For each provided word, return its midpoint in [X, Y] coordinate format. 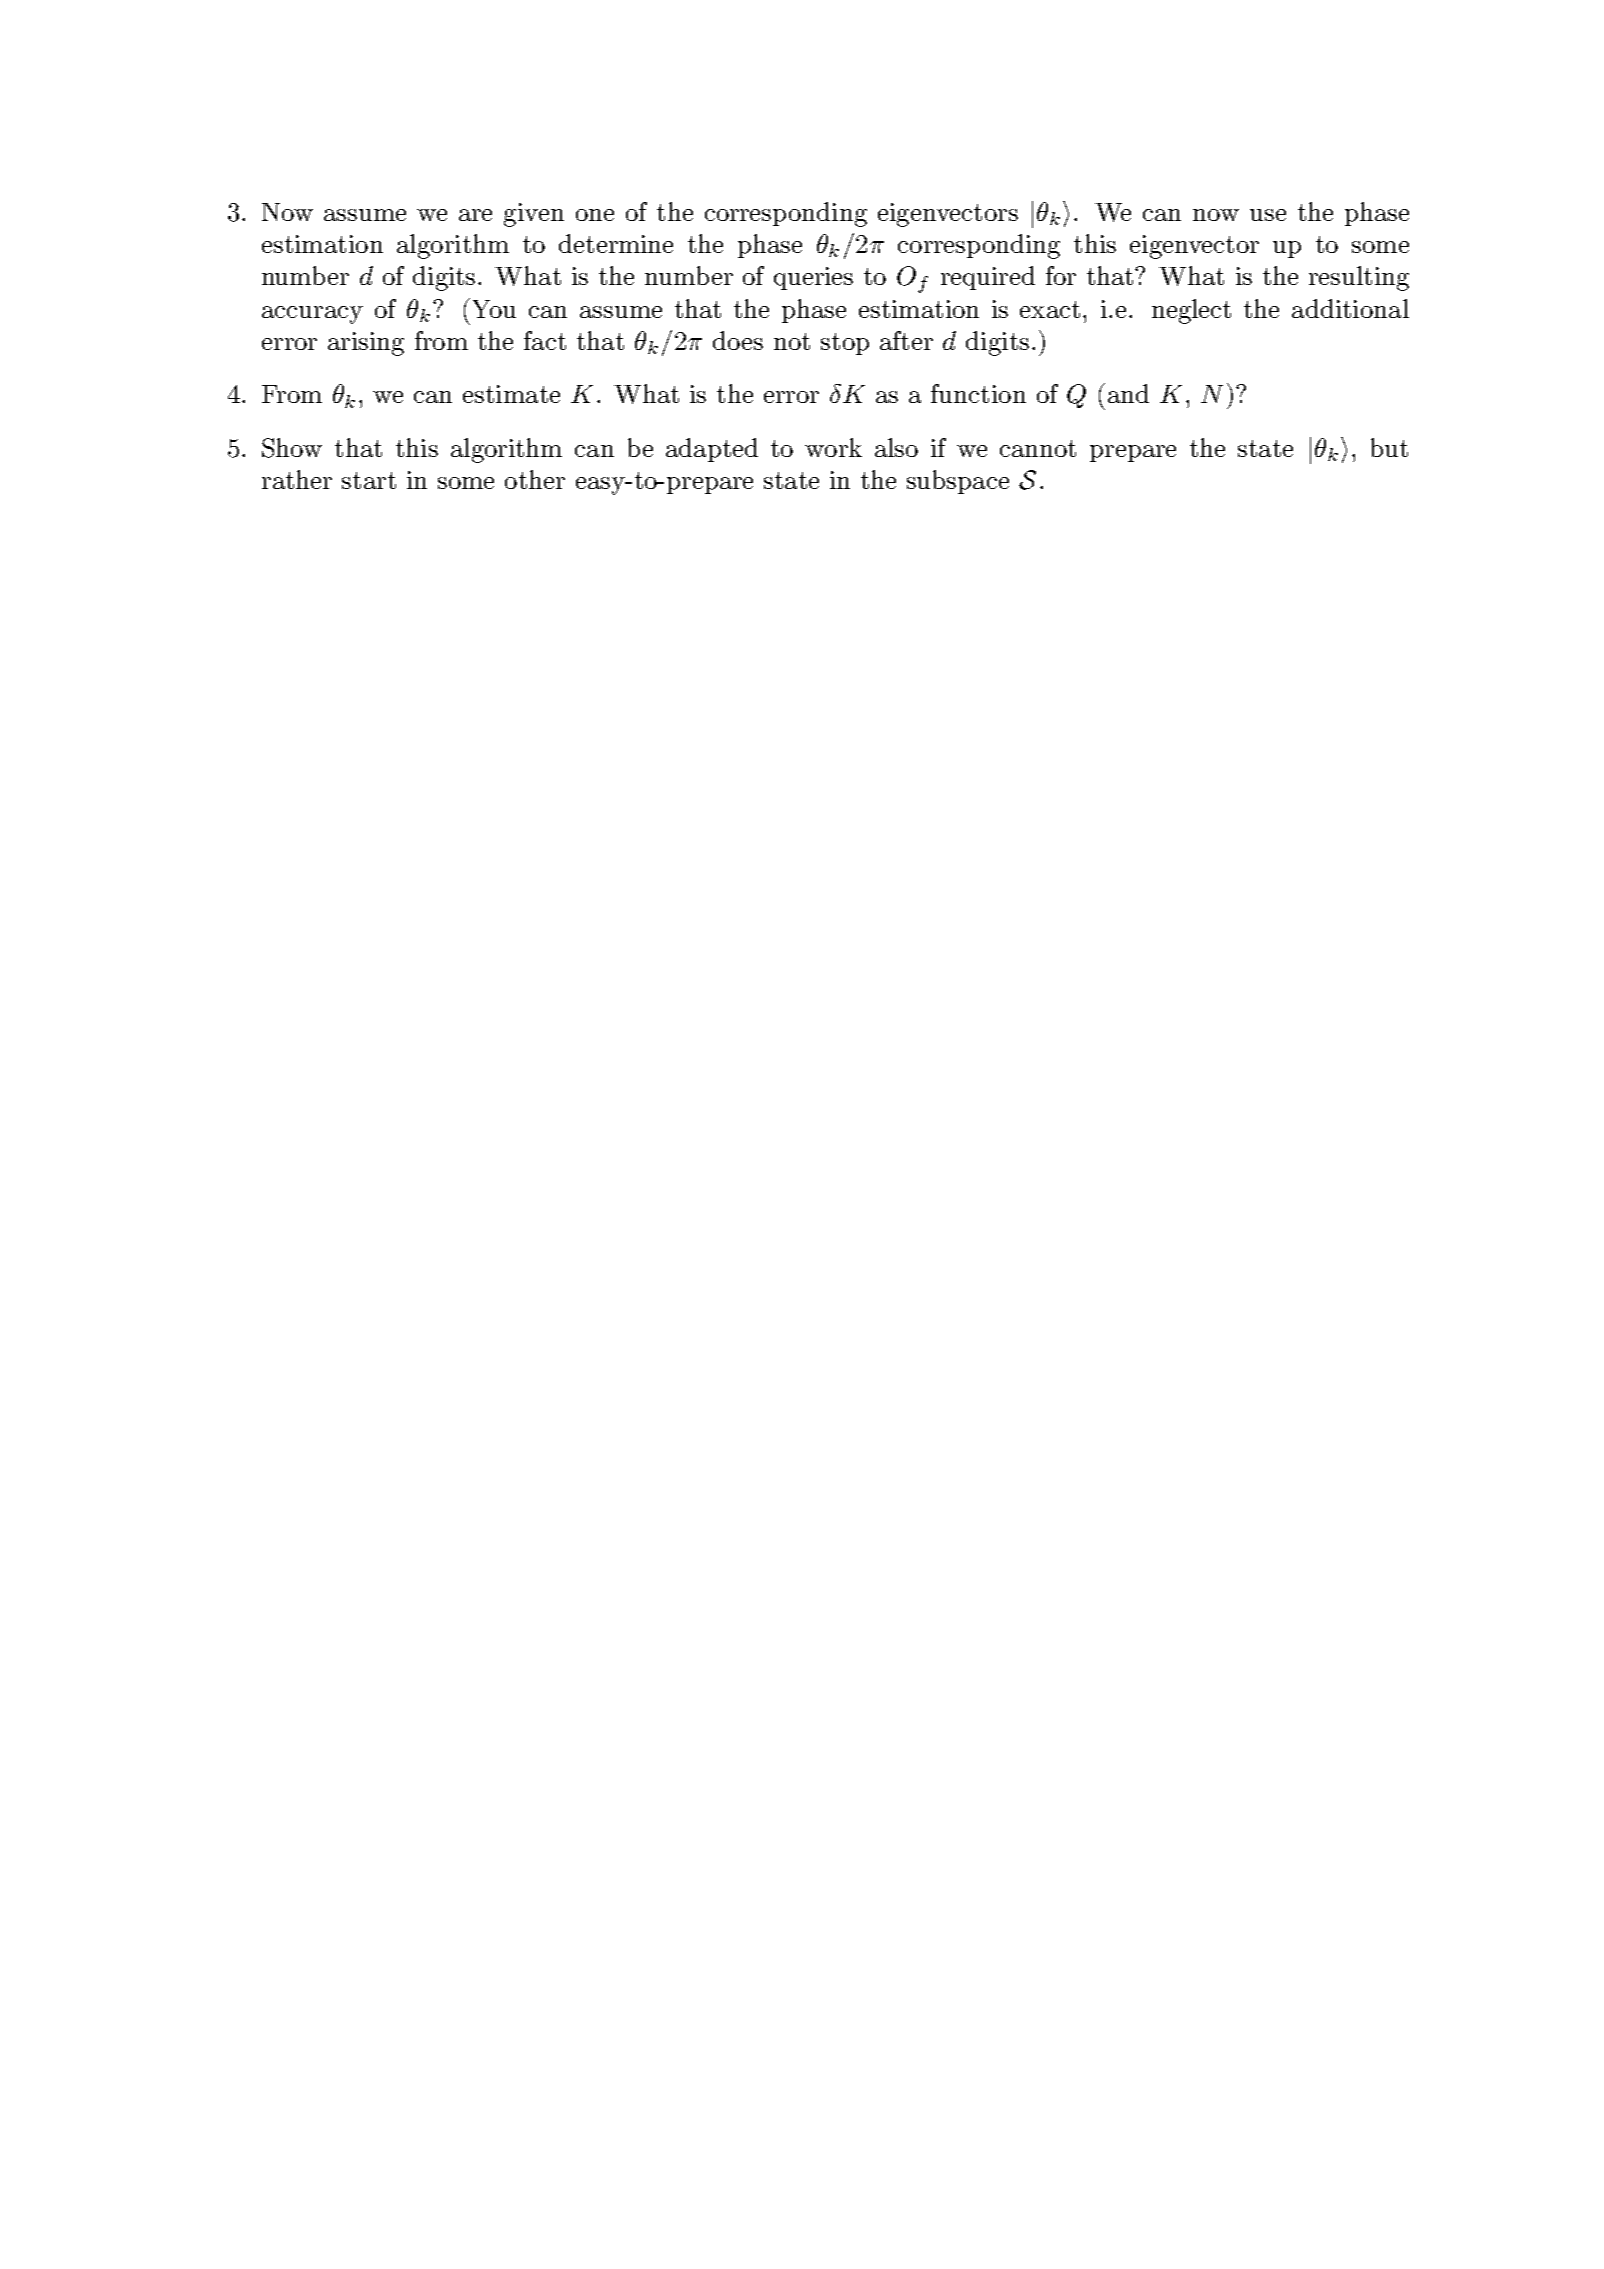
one [595, 215]
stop [845, 344]
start [369, 480]
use [1268, 215]
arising [366, 344]
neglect [1191, 311]
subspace [958, 482]
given [534, 215]
